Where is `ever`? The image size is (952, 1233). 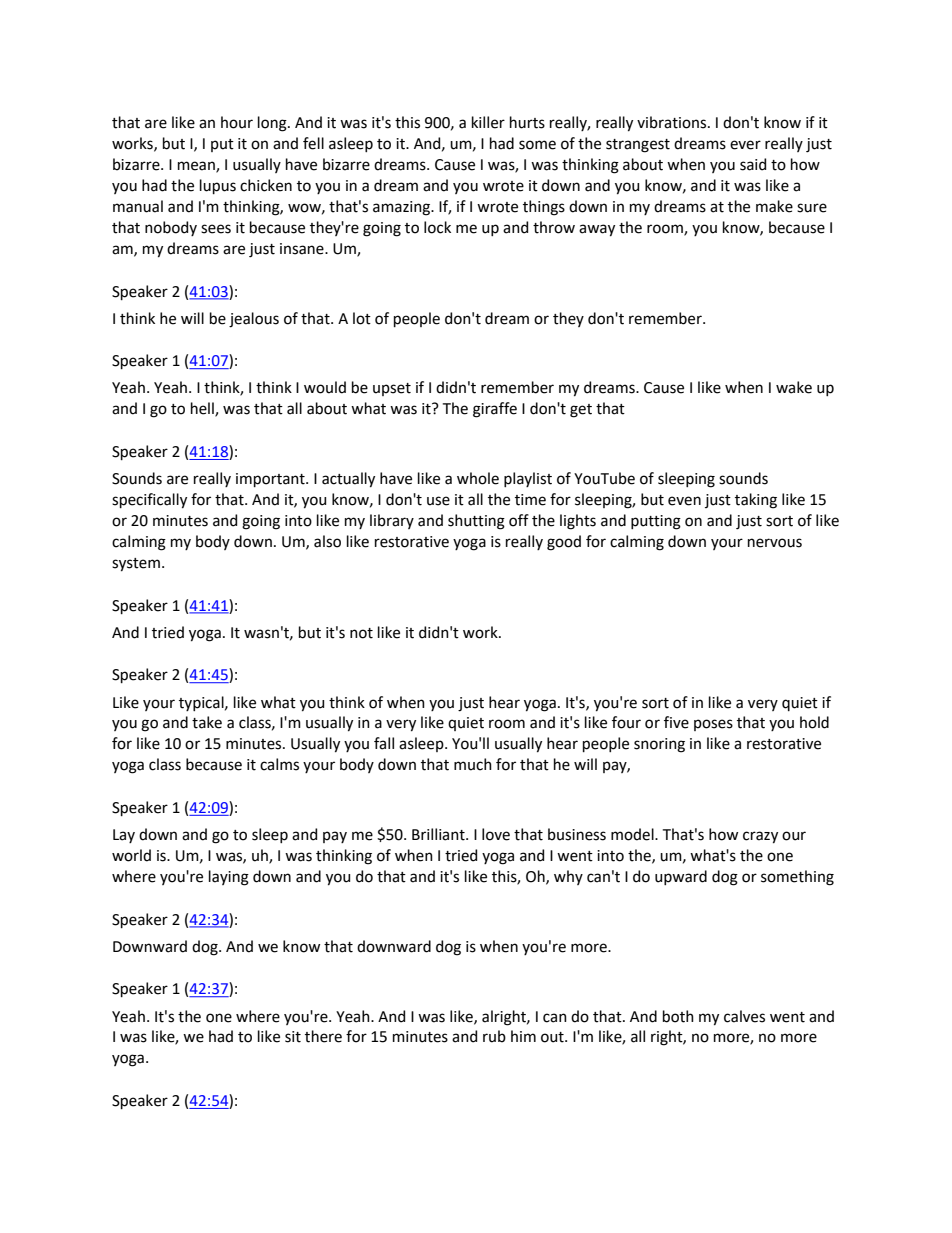
ever is located at coordinates (745, 145).
